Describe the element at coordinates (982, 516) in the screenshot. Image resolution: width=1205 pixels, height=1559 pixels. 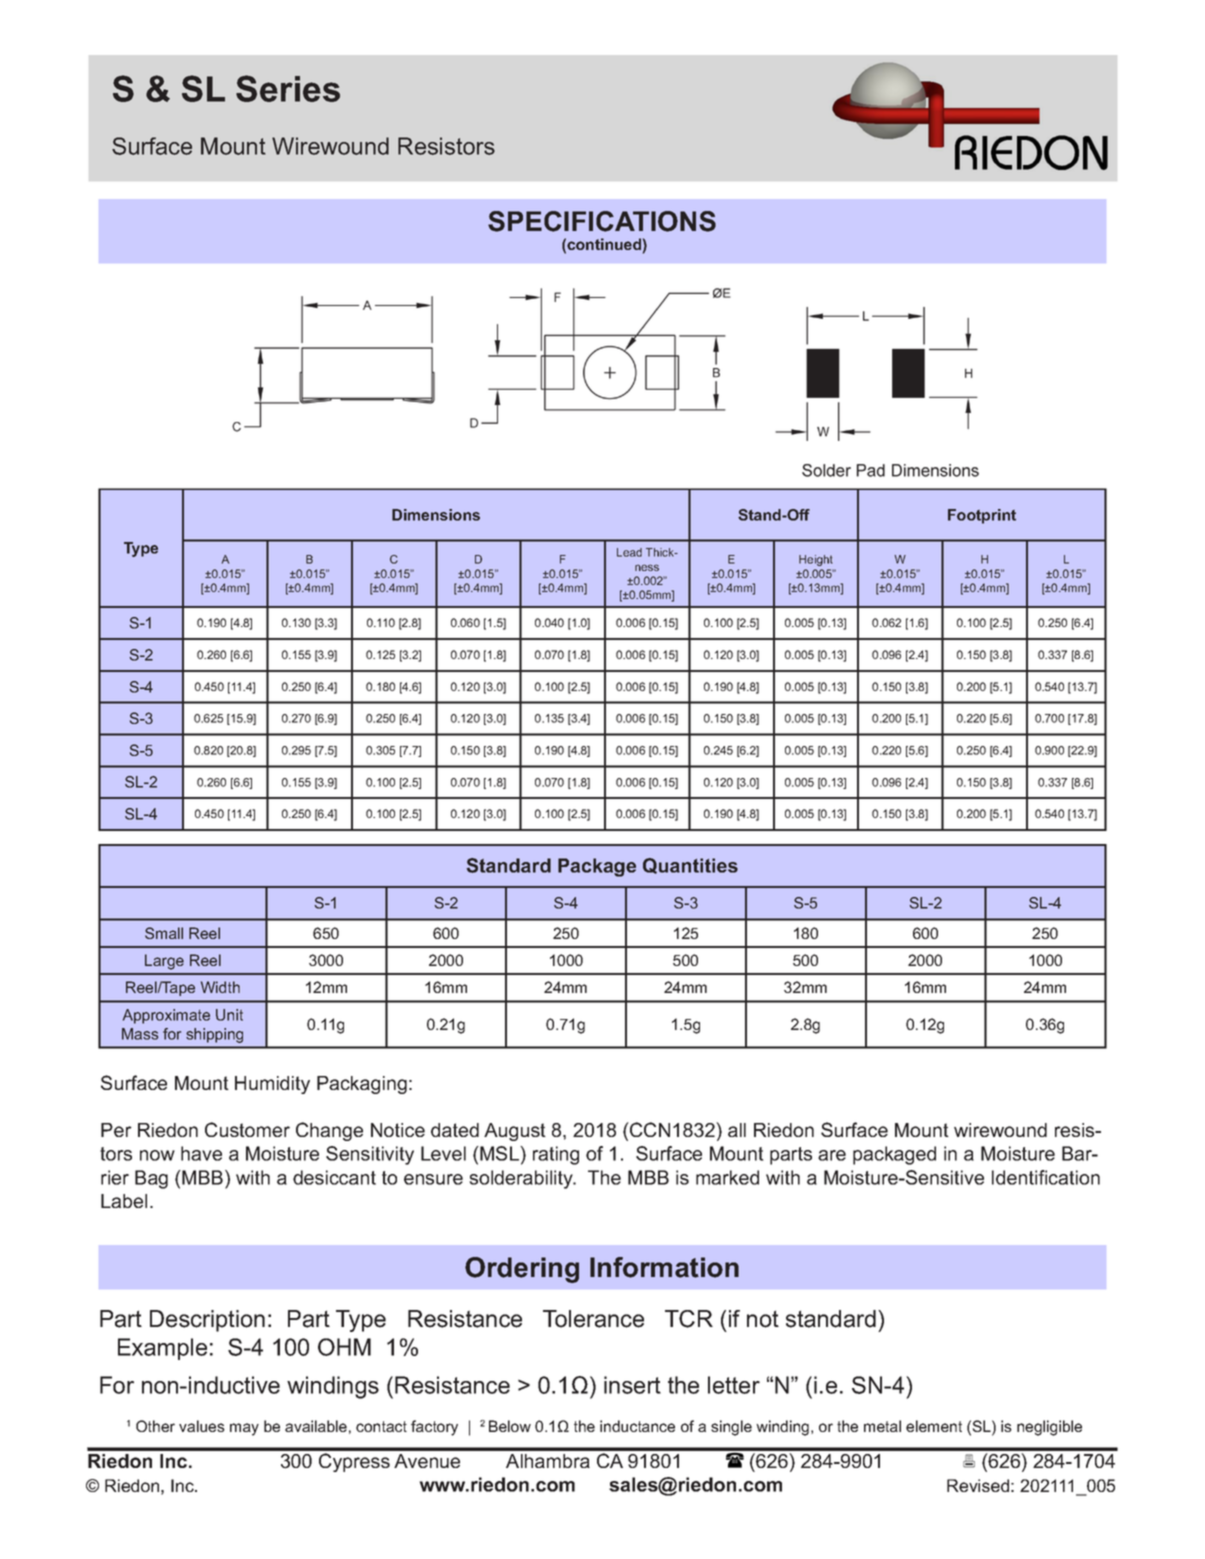
I see `Footprint` at that location.
